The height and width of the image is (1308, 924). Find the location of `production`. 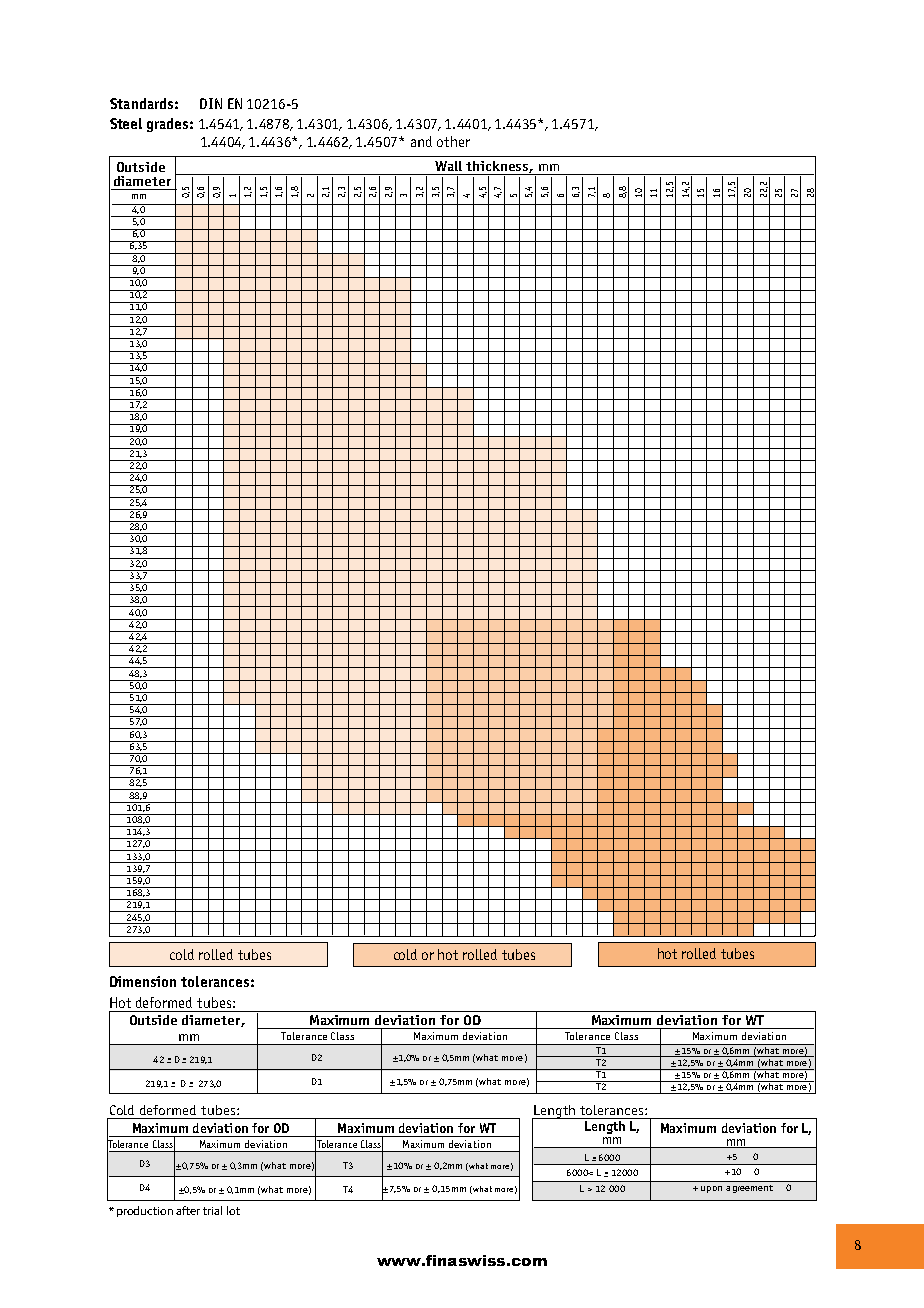

production is located at coordinates (145, 1211).
